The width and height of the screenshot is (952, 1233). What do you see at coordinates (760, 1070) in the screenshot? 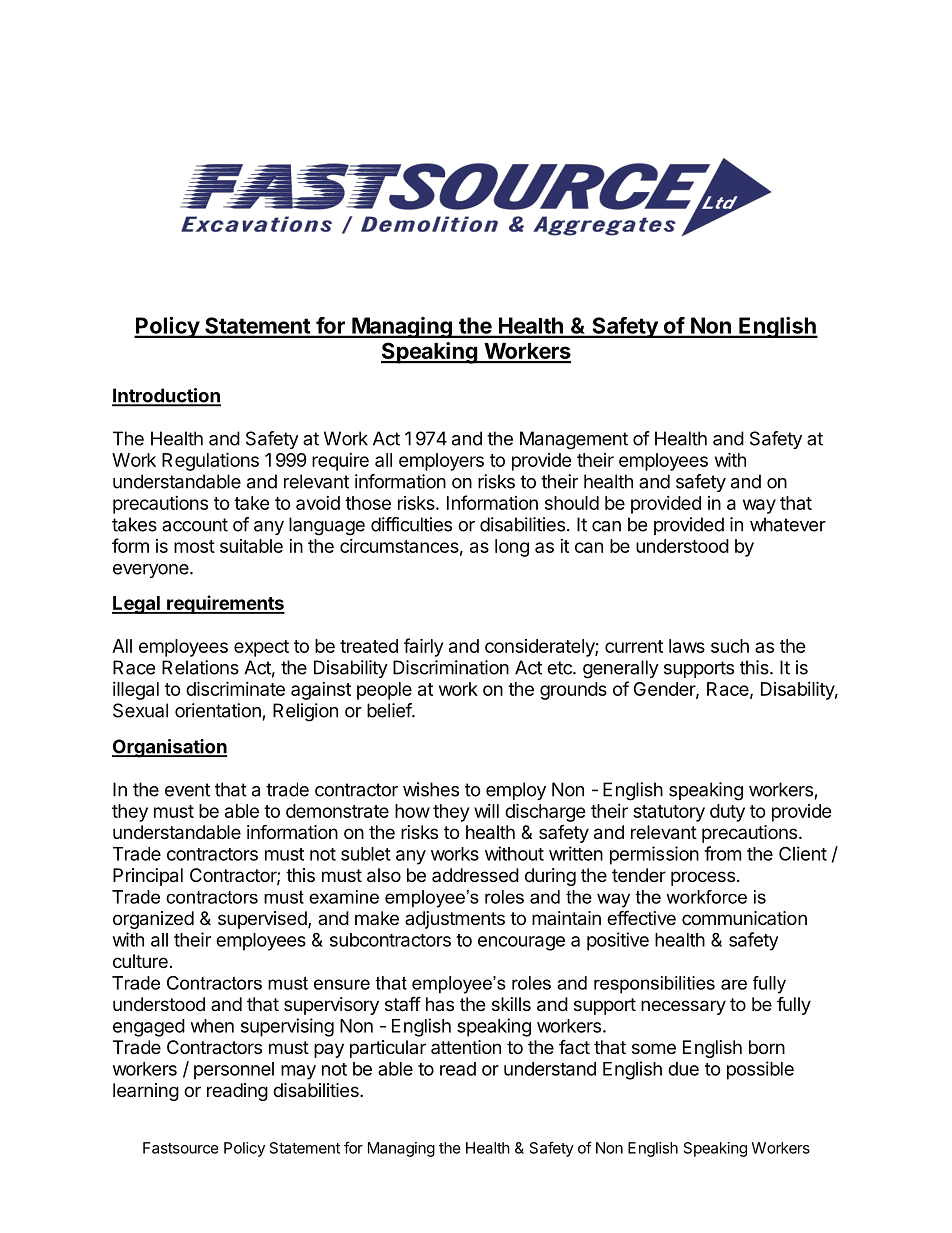
I see `possible` at bounding box center [760, 1070].
